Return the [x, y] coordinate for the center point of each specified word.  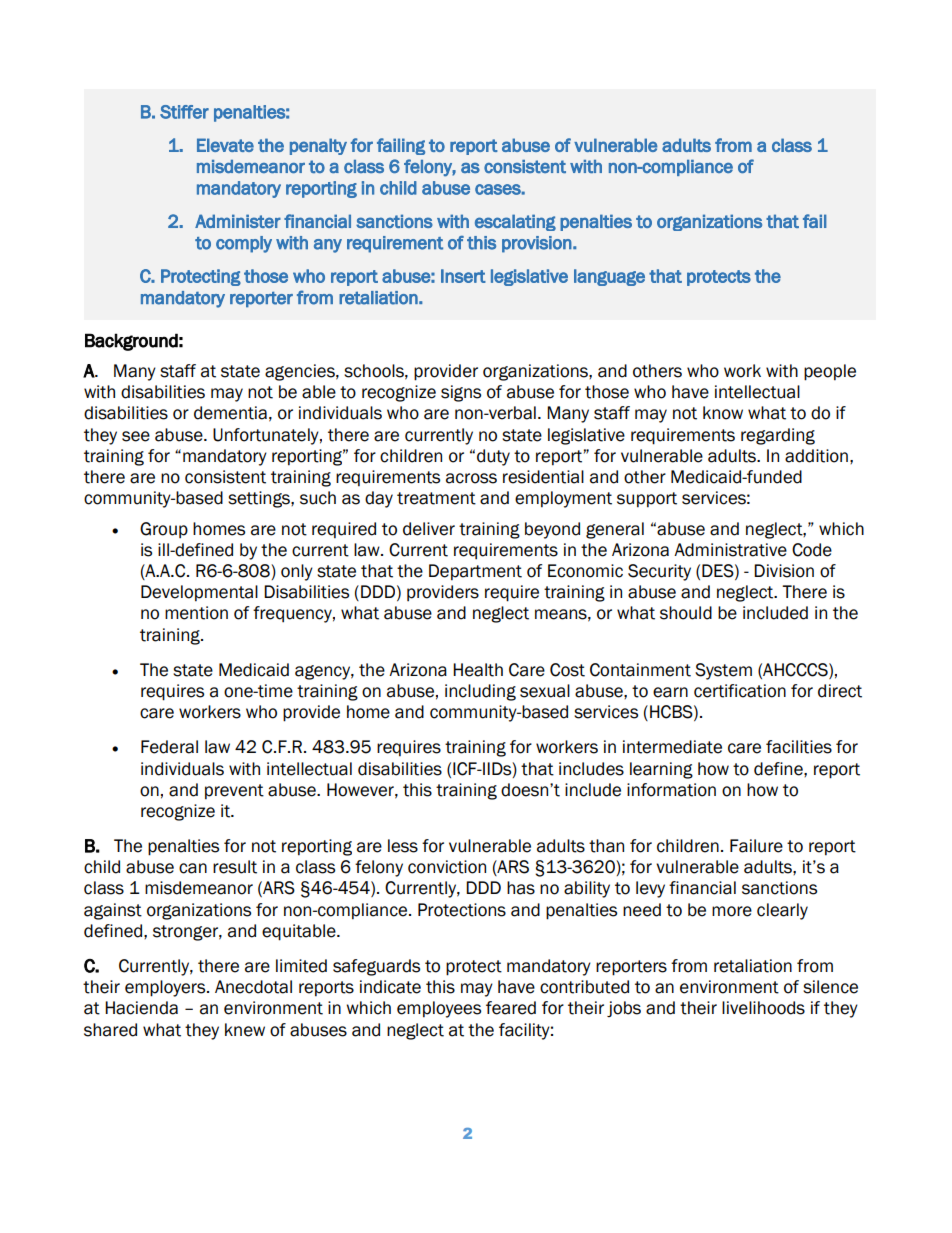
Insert [463, 276]
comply [244, 244]
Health [478, 670]
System [723, 671]
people [830, 372]
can [193, 868]
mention [196, 613]
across [471, 478]
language [609, 277]
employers [166, 988]
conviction [447, 867]
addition [816, 456]
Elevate [225, 145]
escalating [515, 222]
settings [260, 499]
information [671, 790]
